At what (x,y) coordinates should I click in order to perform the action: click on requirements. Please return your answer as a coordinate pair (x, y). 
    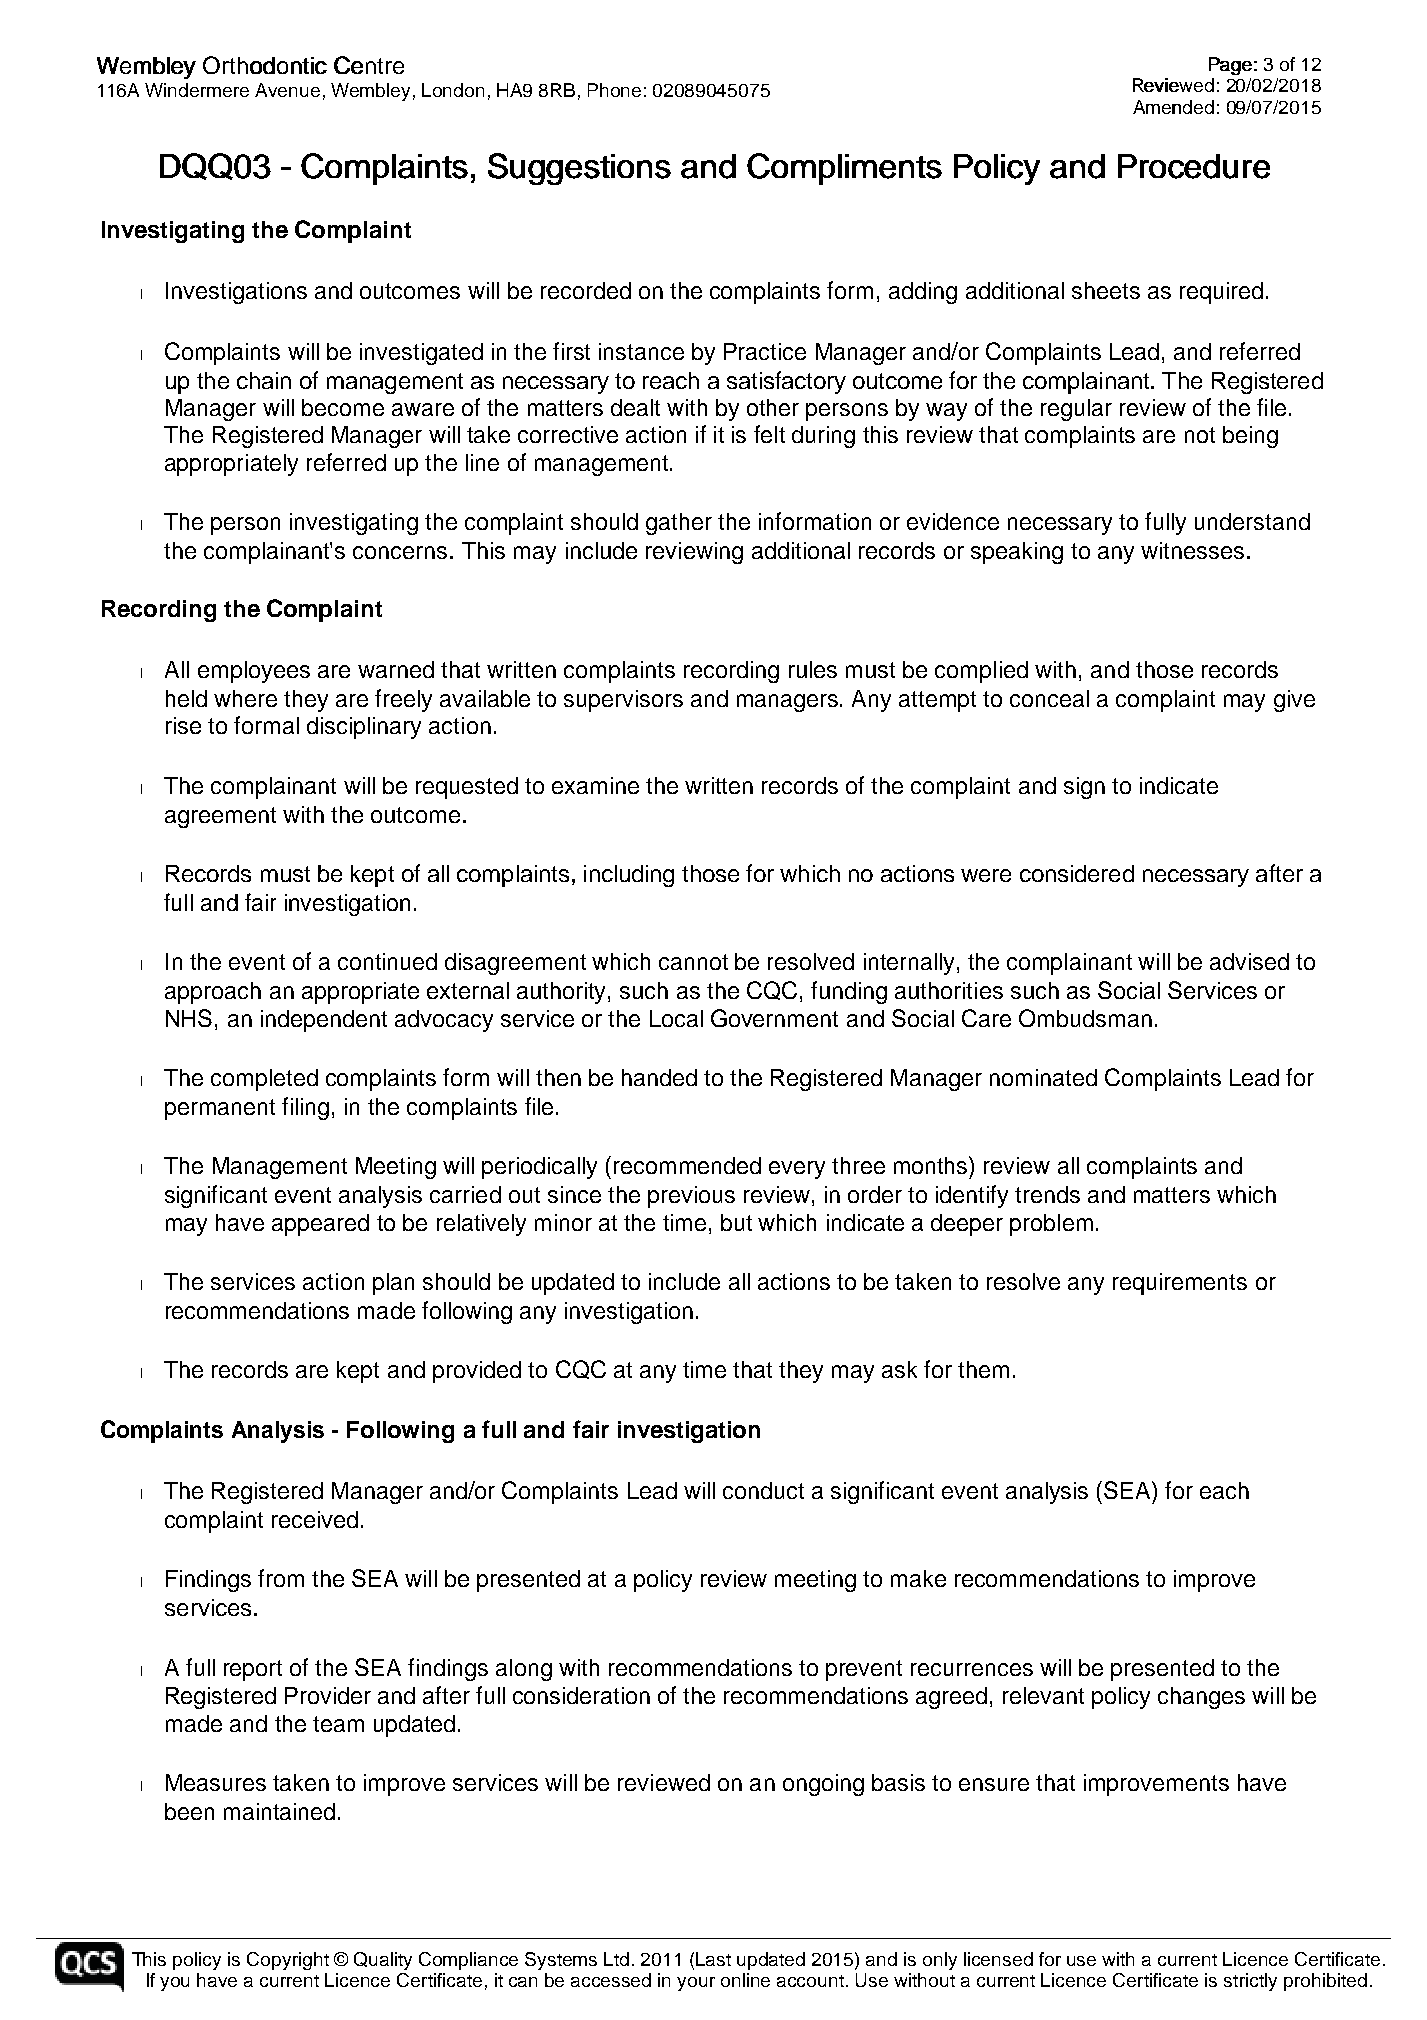
    Looking at the image, I should click on (1180, 1284).
